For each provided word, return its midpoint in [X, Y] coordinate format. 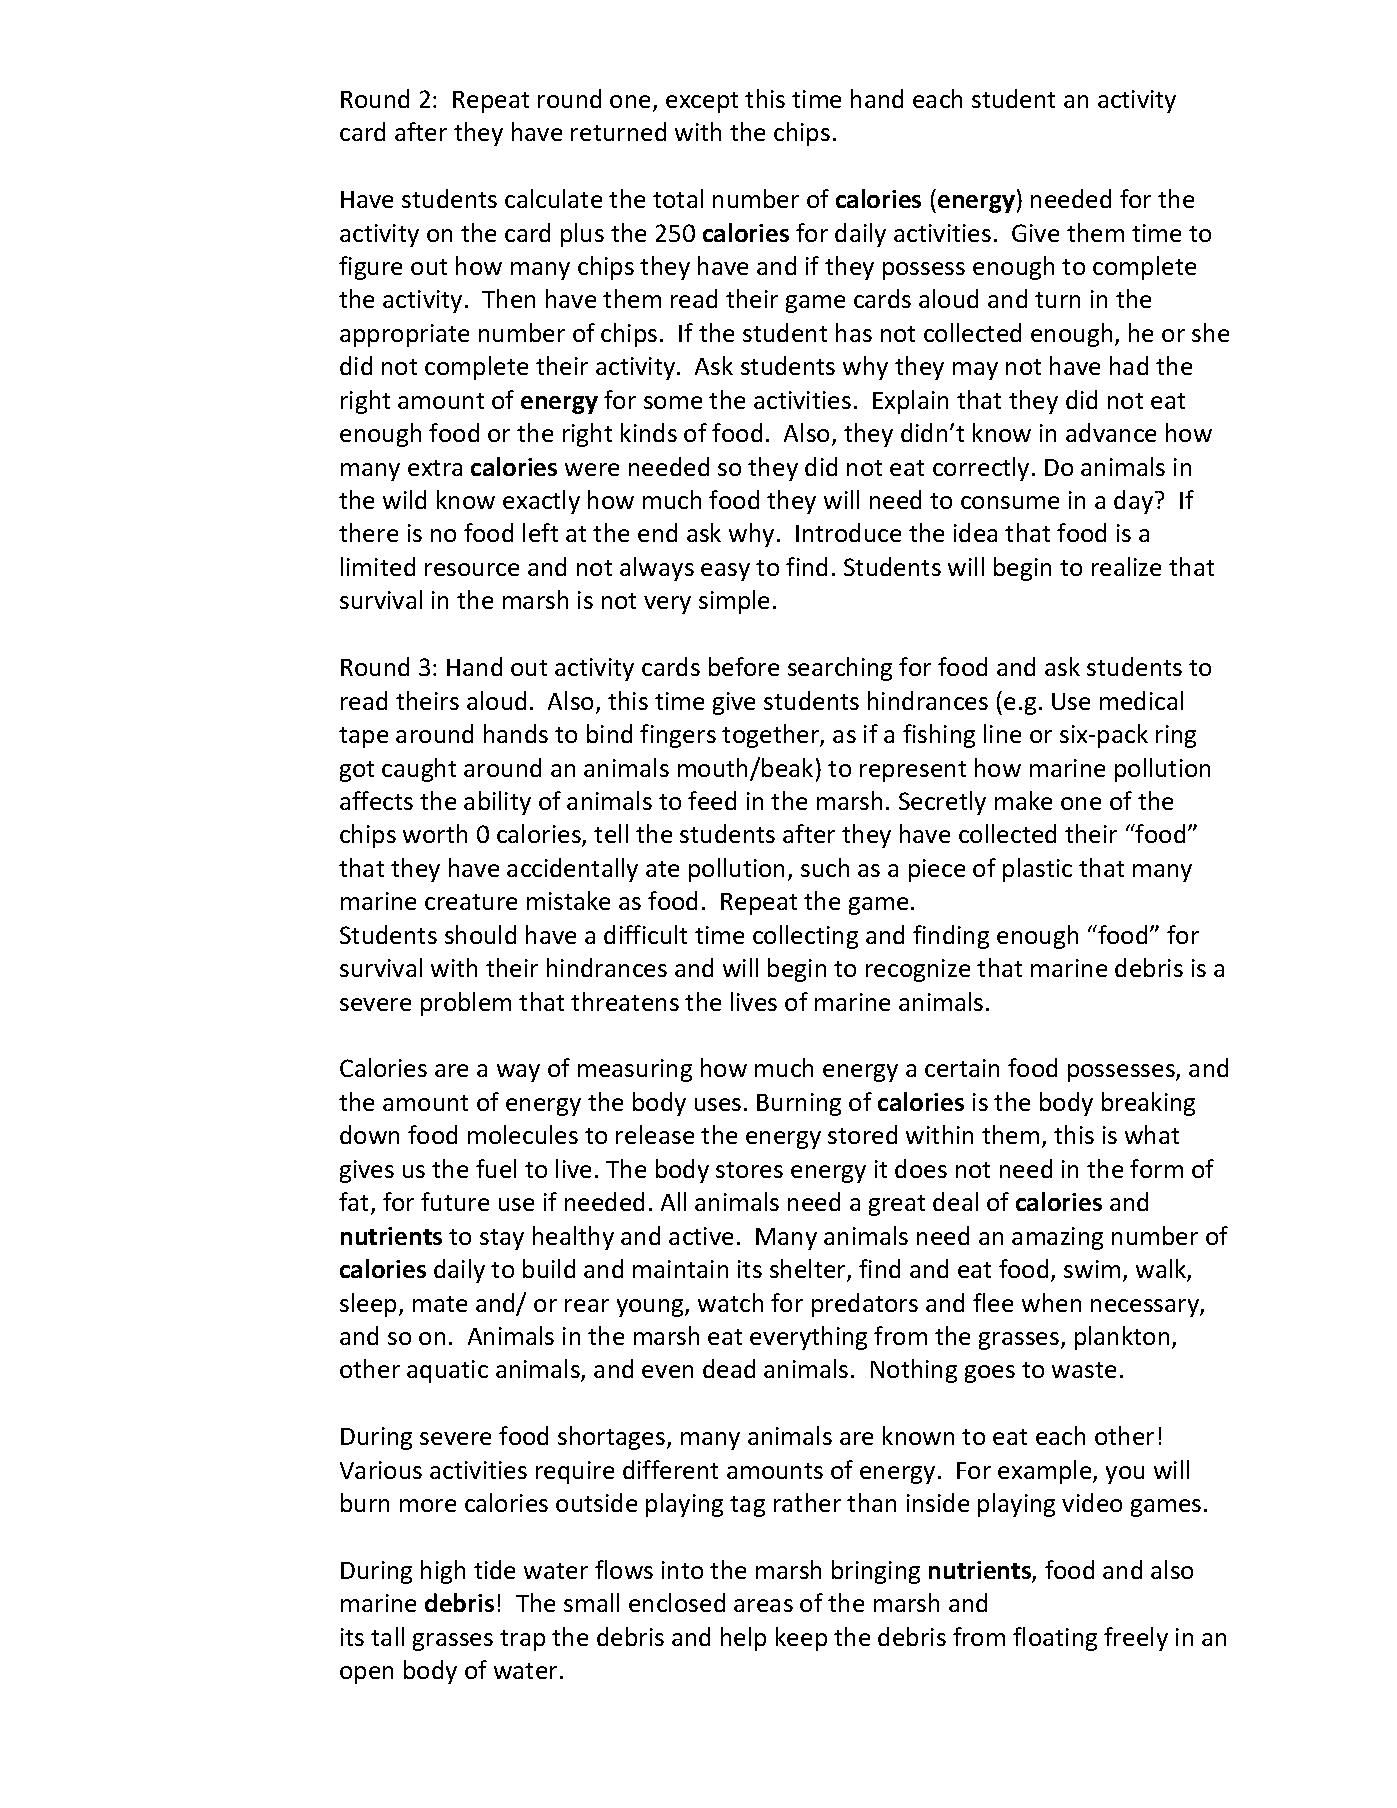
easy [725, 572]
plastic [1037, 870]
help [743, 1639]
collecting [805, 937]
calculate [553, 198]
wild [404, 499]
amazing [1057, 1238]
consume [1010, 502]
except [702, 102]
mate [440, 1304]
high [443, 1572]
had [1129, 365]
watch [730, 1302]
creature [471, 902]
